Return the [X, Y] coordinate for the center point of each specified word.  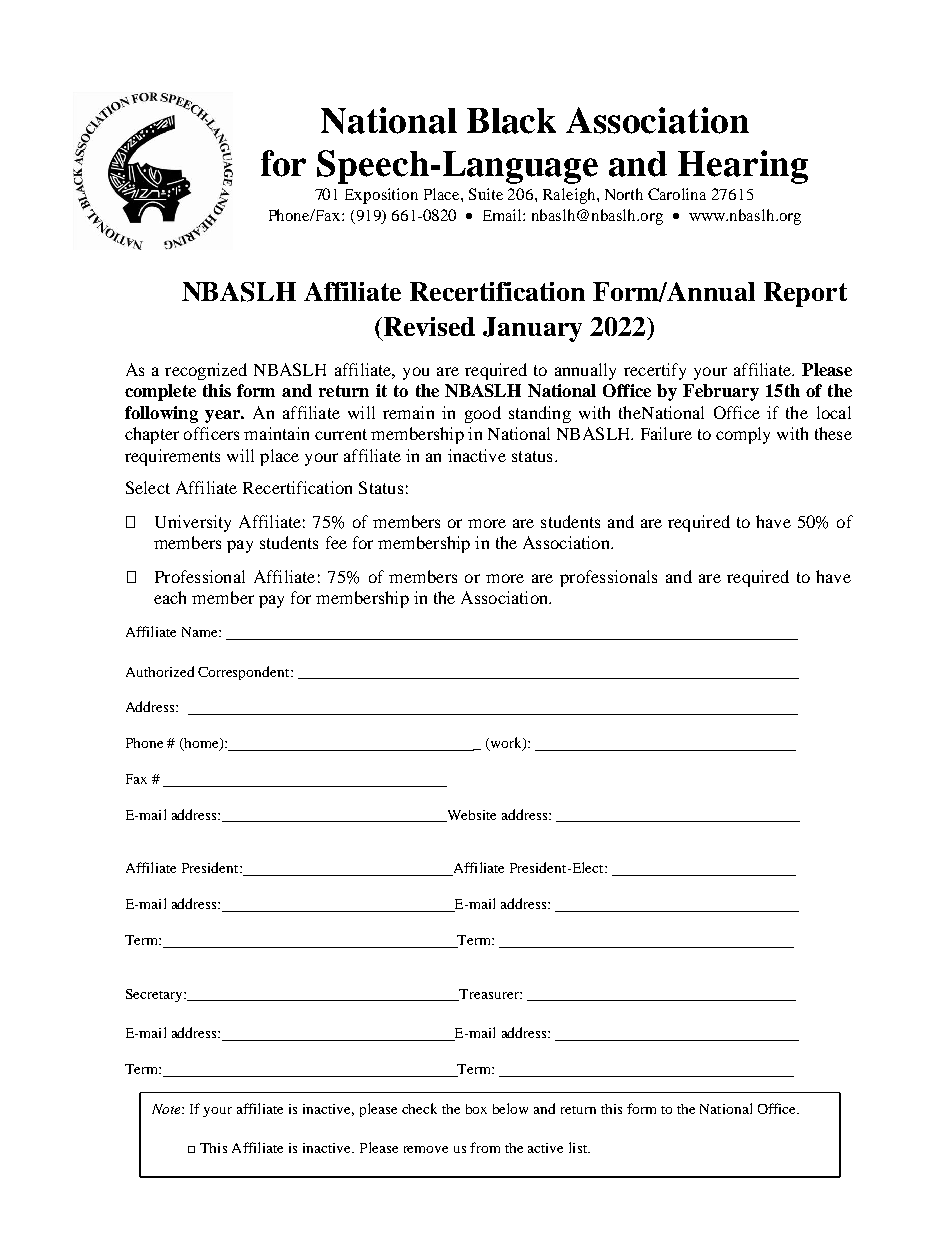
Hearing [743, 167]
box [476, 1109]
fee [336, 542]
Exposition [381, 196]
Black [511, 121]
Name [201, 632]
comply [743, 435]
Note [167, 1109]
